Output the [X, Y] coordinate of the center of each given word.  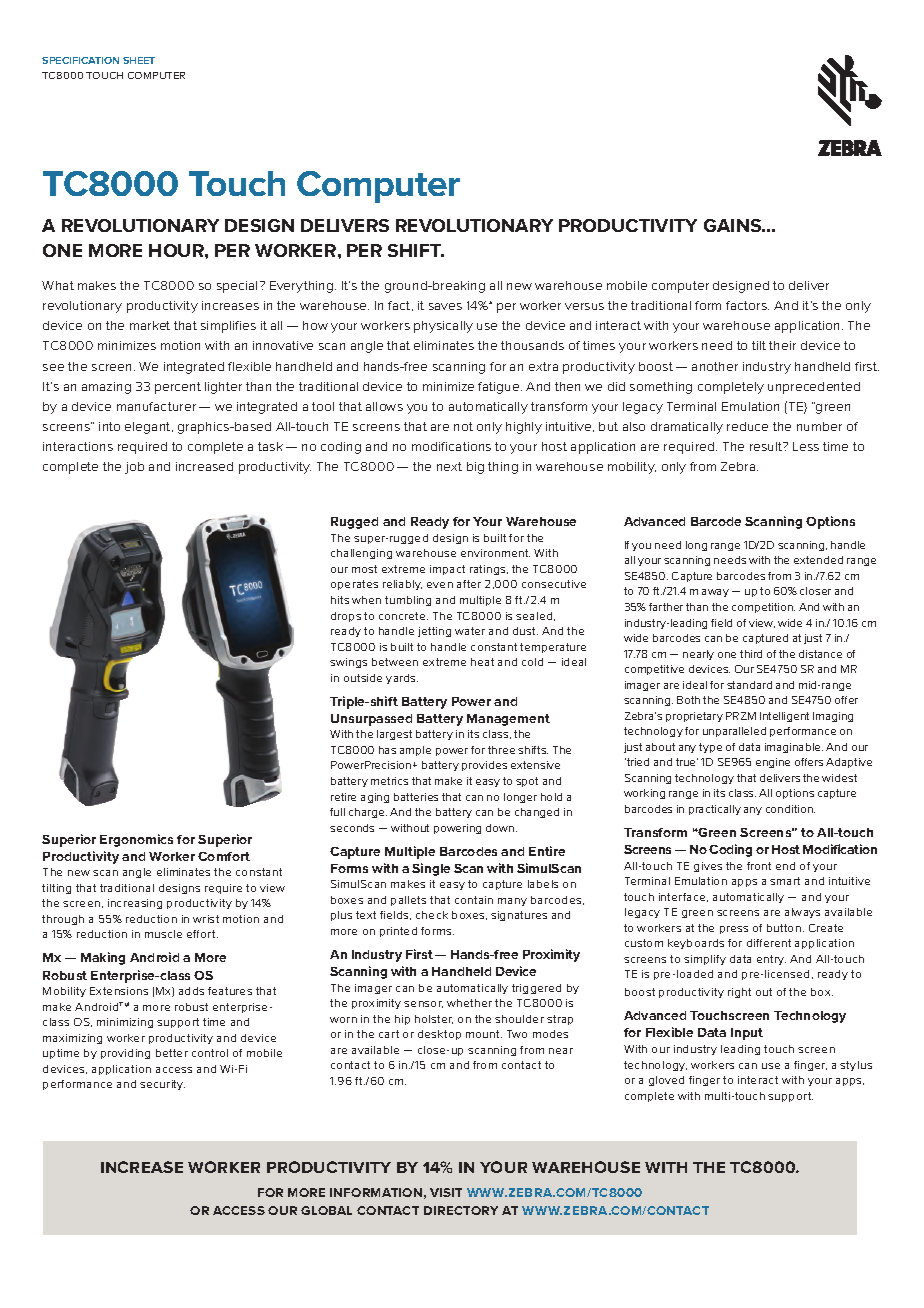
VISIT [446, 1192]
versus [584, 306]
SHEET [139, 60]
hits [340, 600]
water [470, 631]
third [751, 654]
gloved [666, 1081]
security [162, 1085]
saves [445, 306]
